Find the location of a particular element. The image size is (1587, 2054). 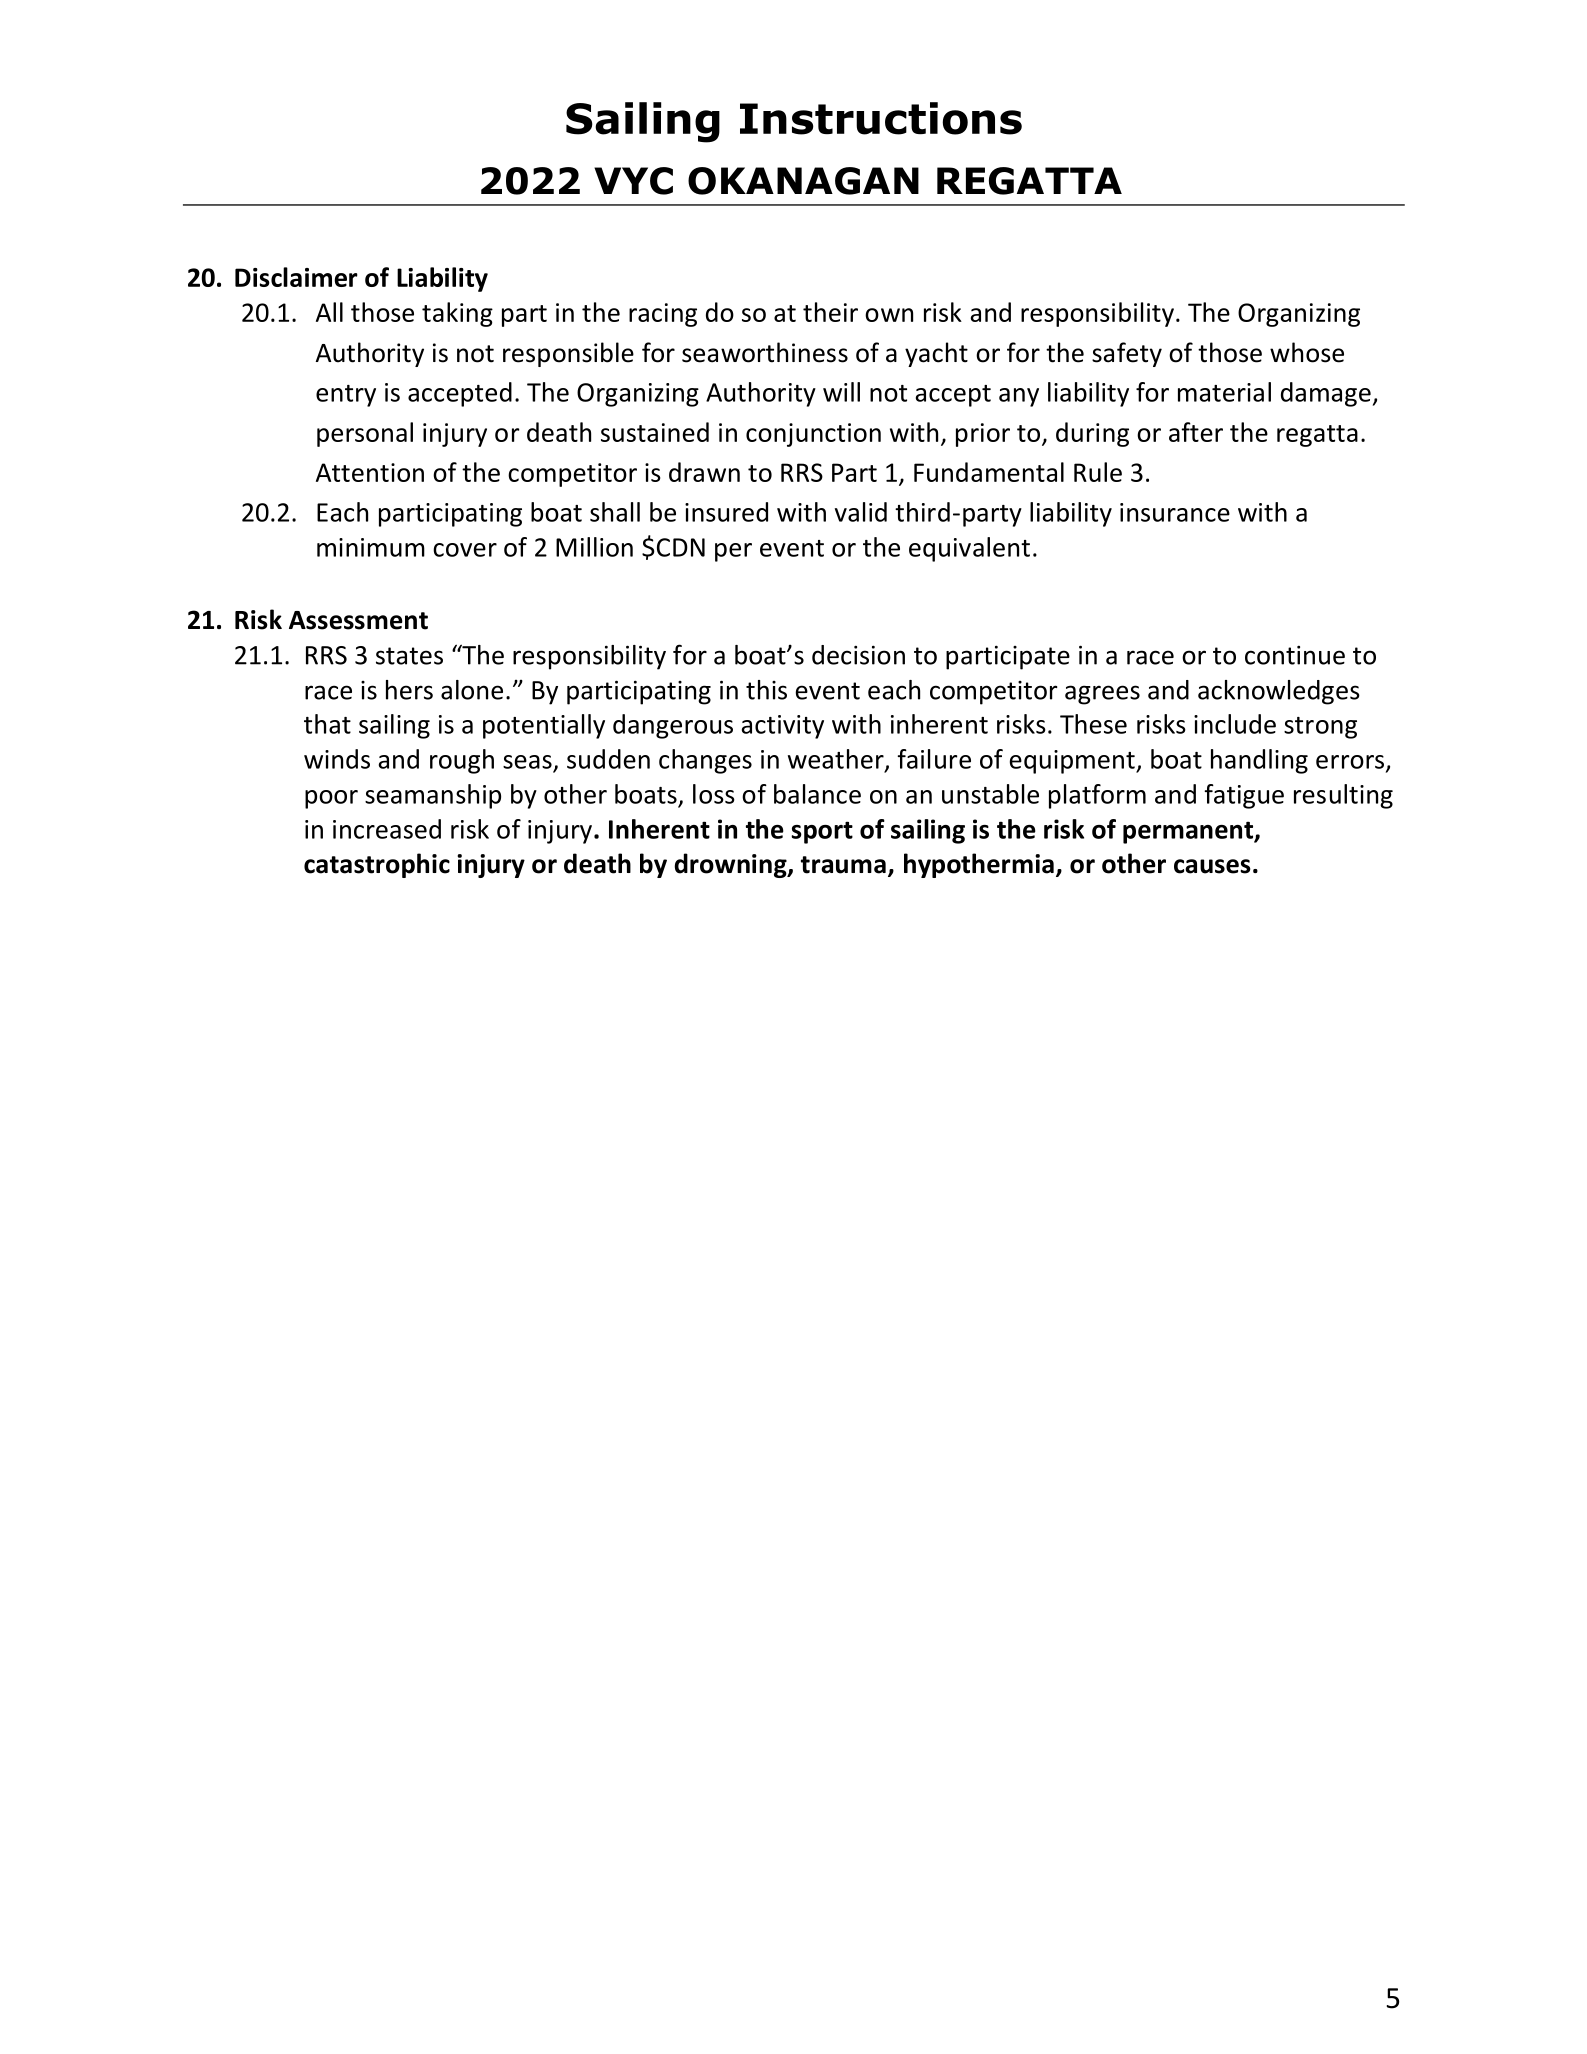

whose is located at coordinates (1307, 352).
